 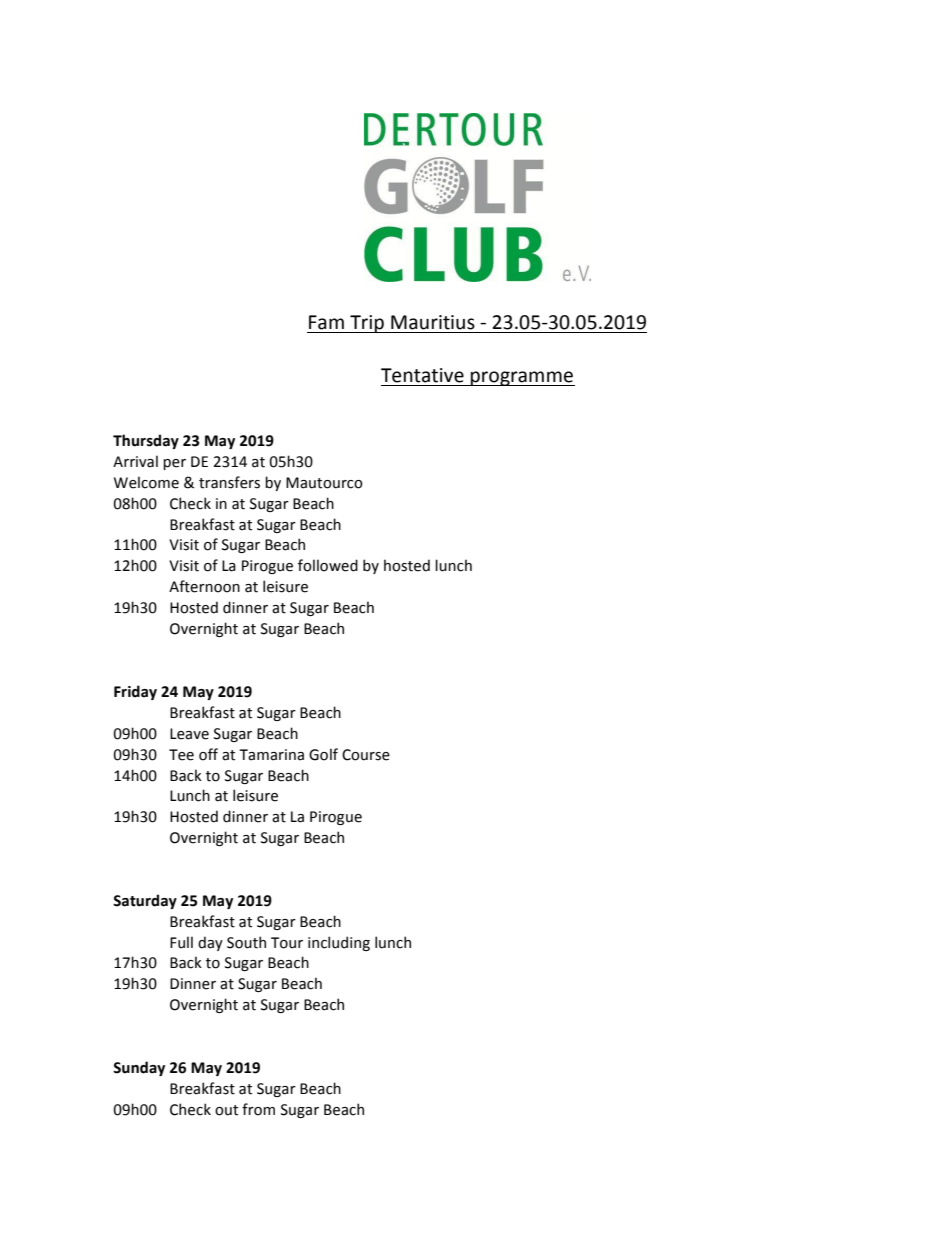 What do you see at coordinates (323, 754) in the screenshot?
I see `Golf` at bounding box center [323, 754].
